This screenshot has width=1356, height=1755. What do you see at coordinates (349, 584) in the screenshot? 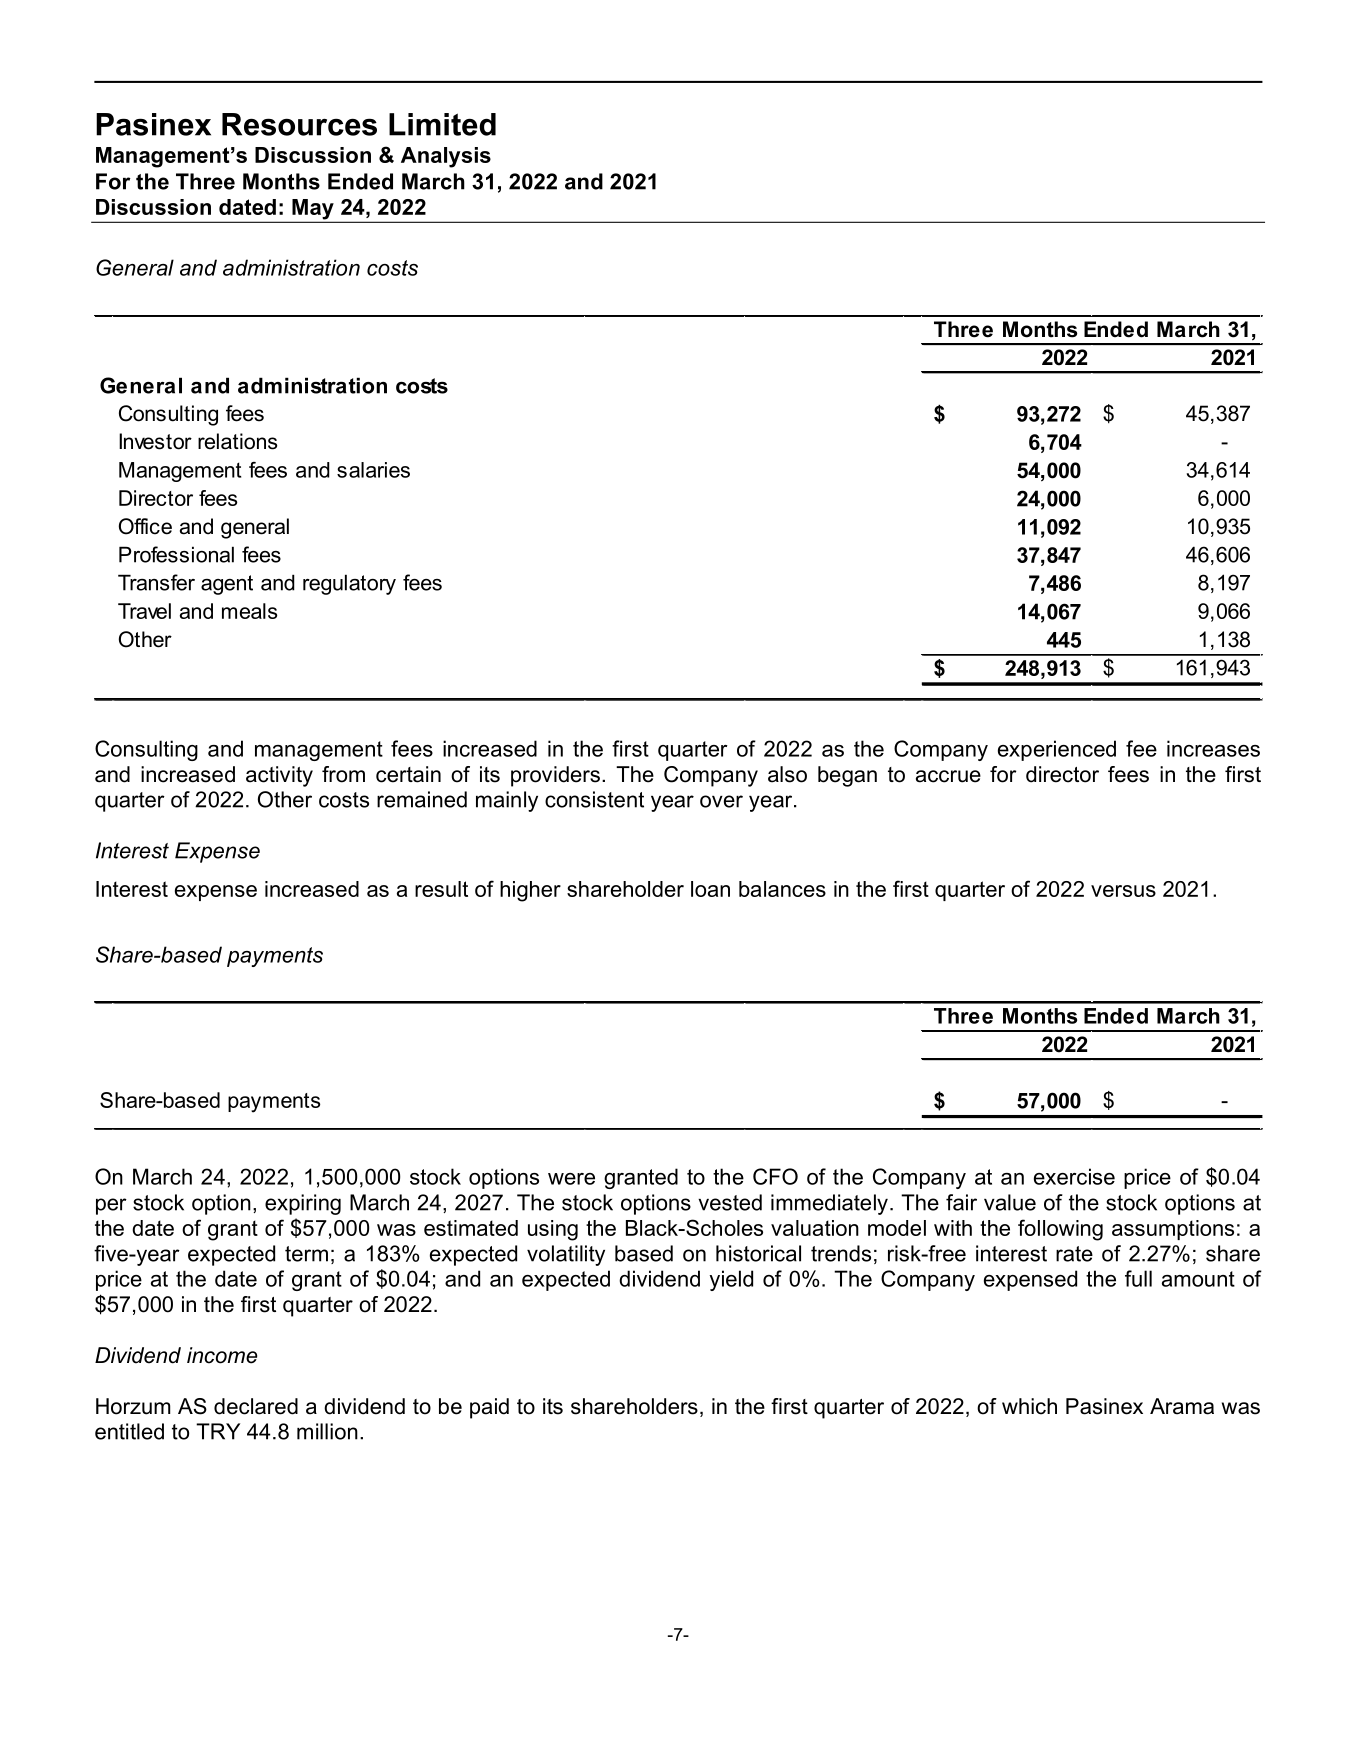
I see `regulatory` at bounding box center [349, 584].
